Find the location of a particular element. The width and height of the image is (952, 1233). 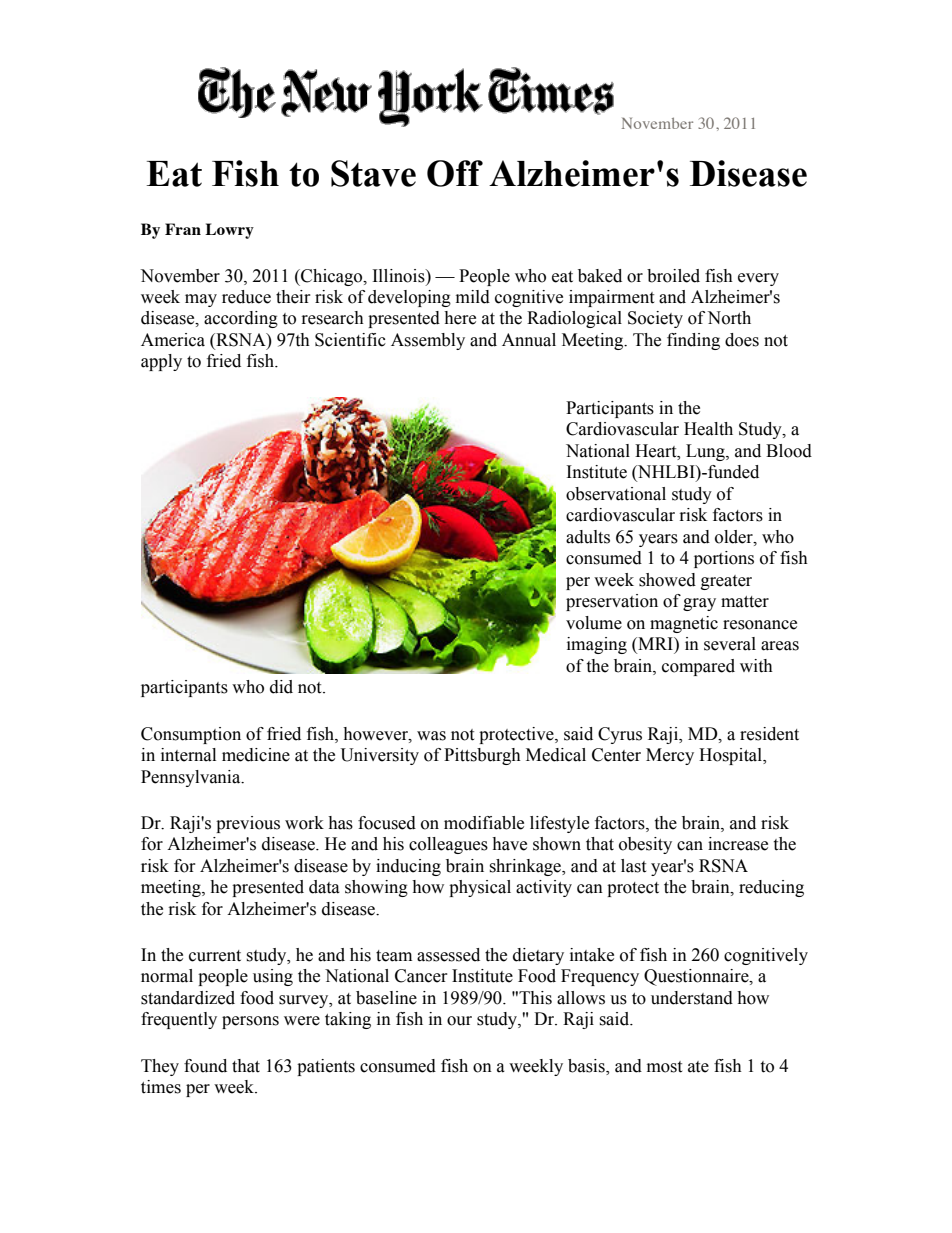

found is located at coordinates (205, 1066).
